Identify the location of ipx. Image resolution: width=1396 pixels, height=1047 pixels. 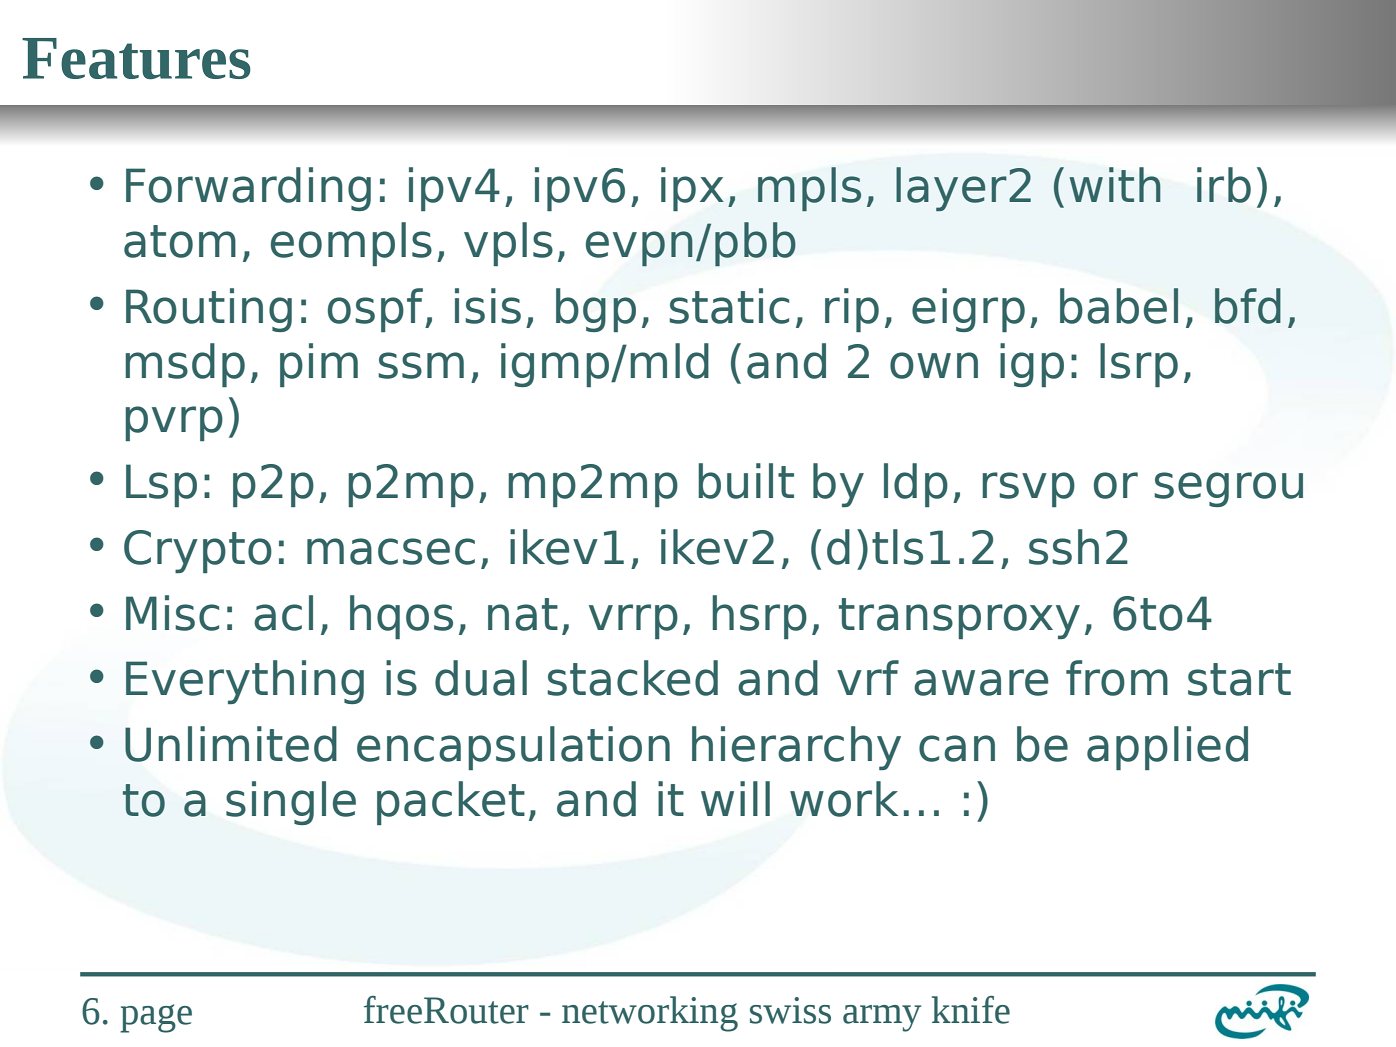
(692, 189).
